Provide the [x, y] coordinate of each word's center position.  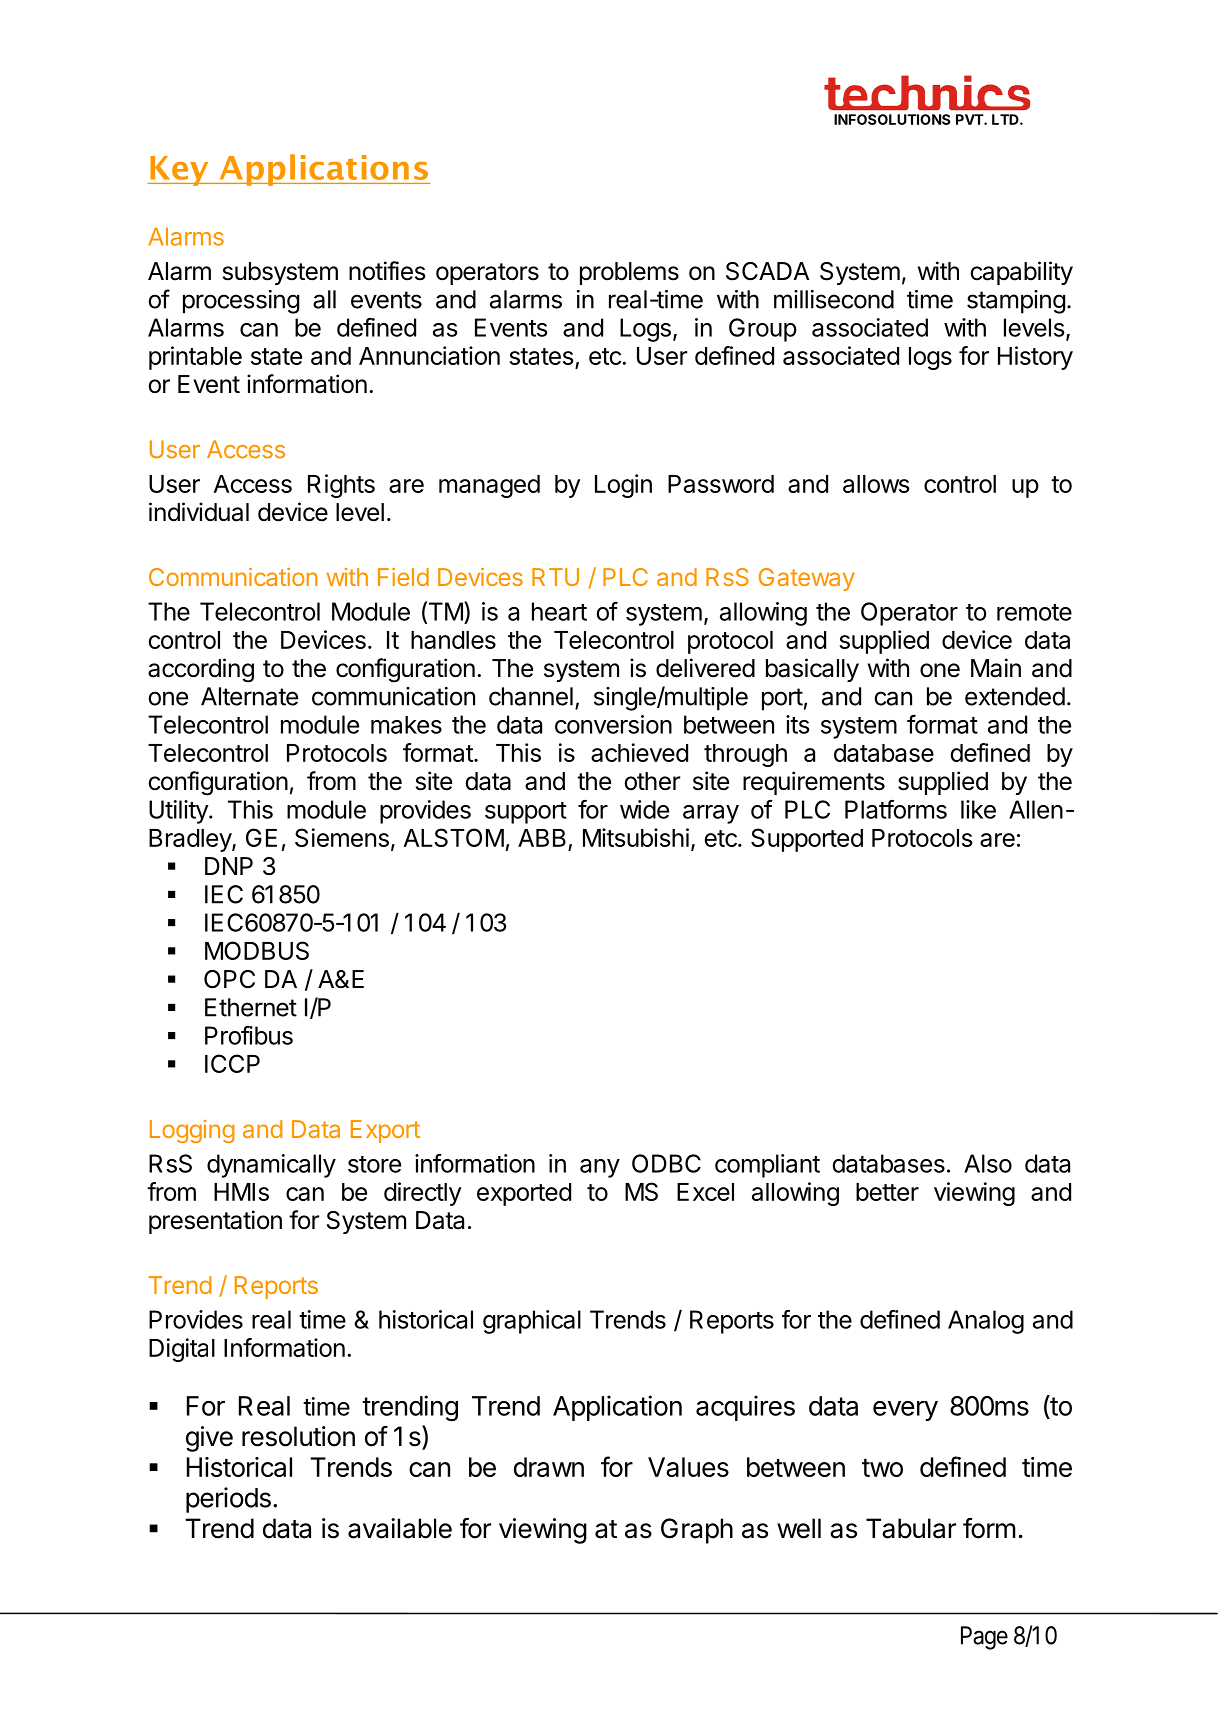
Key [179, 171]
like [978, 809]
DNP [229, 866]
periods [228, 1500]
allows [876, 484]
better [887, 1192]
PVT [970, 119]
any [600, 1168]
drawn [549, 1467]
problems [629, 273]
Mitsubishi [636, 837]
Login [623, 486]
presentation [215, 1222]
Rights [341, 486]
